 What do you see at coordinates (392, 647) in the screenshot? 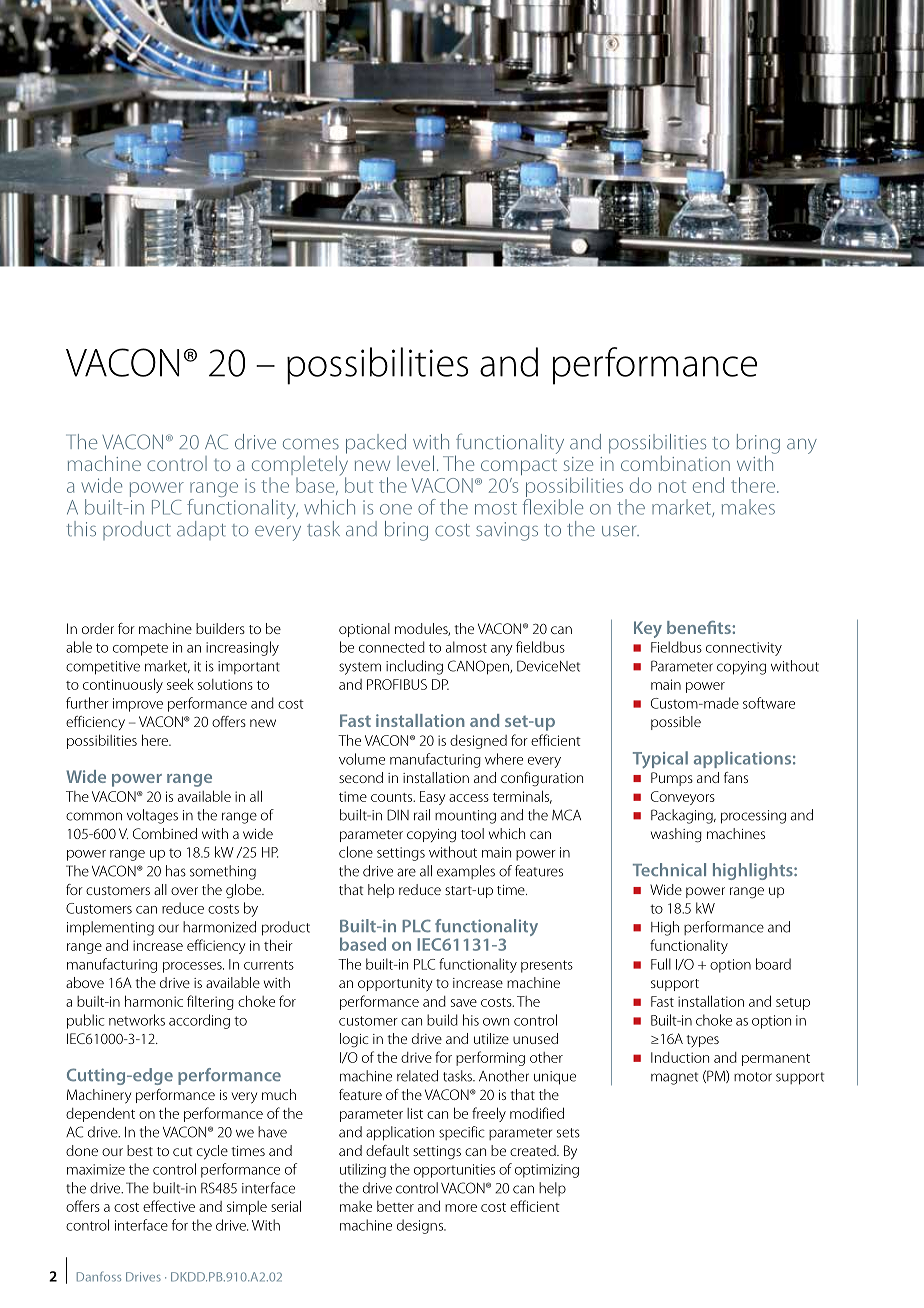
I see `connected` at bounding box center [392, 647].
